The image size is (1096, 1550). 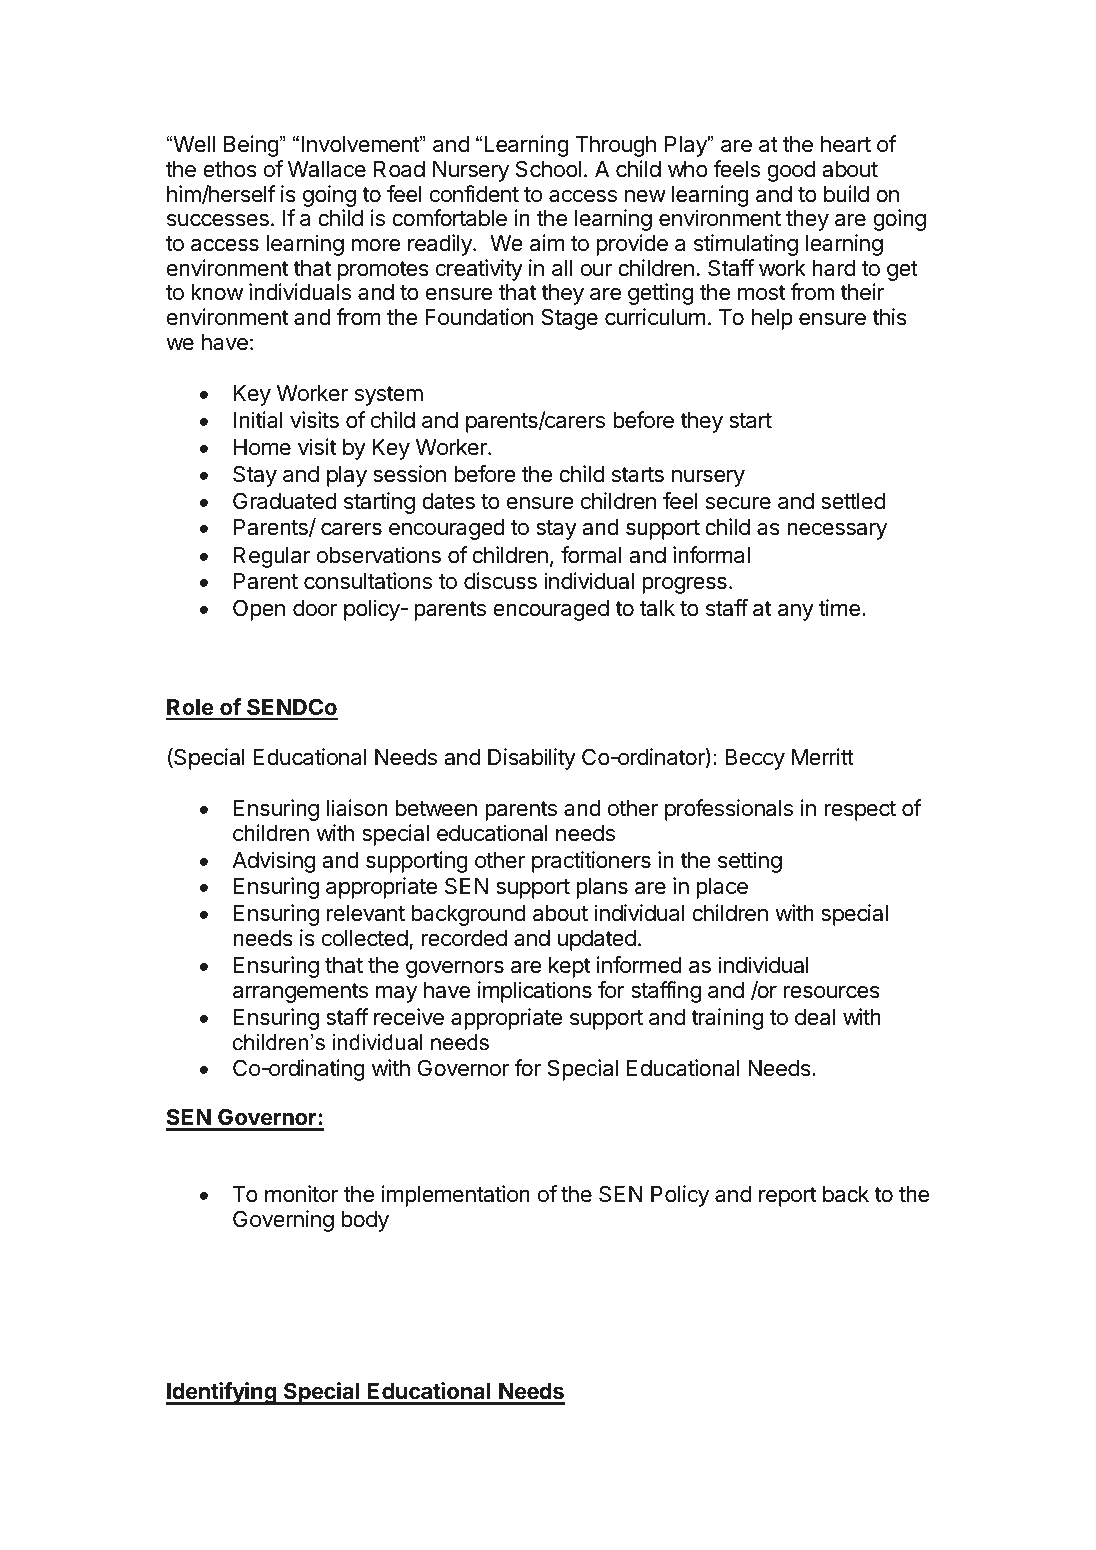 I want to click on report, so click(x=787, y=1197).
